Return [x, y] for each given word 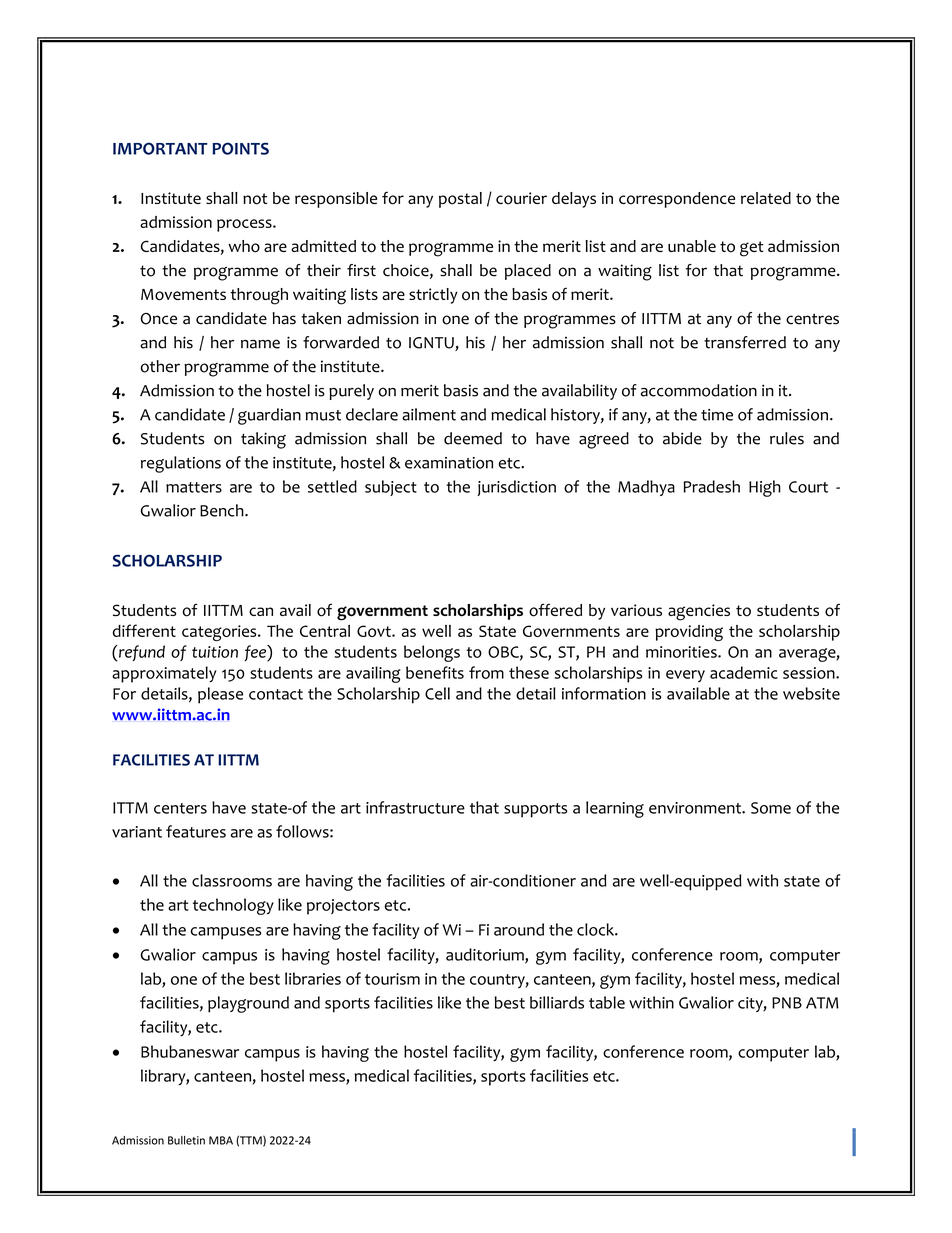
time [717, 415]
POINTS [240, 148]
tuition [215, 652]
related [766, 198]
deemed [473, 438]
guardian [269, 416]
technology [233, 906]
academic [744, 672]
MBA [221, 1140]
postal [460, 200]
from [486, 672]
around [519, 929]
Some [771, 808]
